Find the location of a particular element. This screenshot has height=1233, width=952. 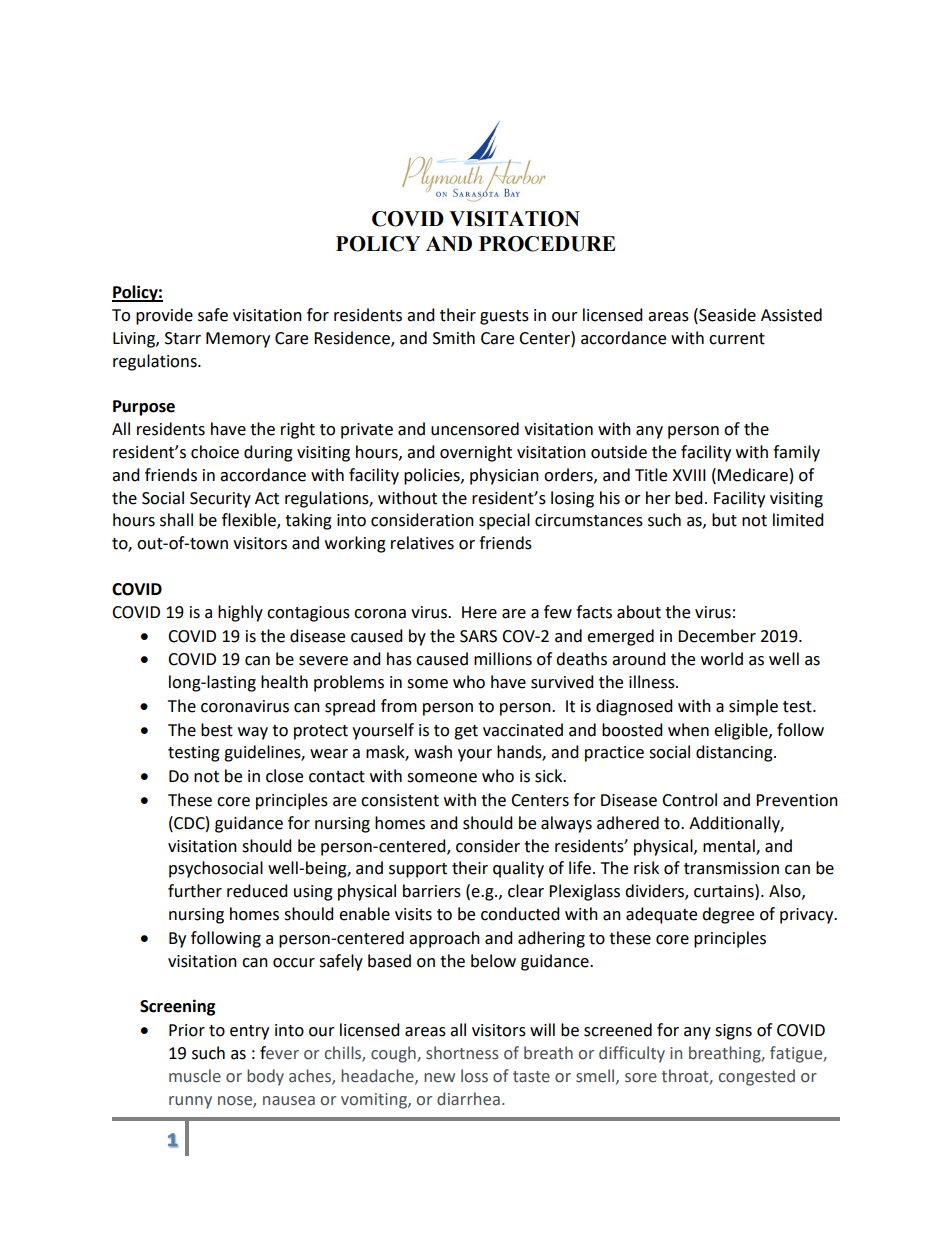

consistent is located at coordinates (400, 800).
